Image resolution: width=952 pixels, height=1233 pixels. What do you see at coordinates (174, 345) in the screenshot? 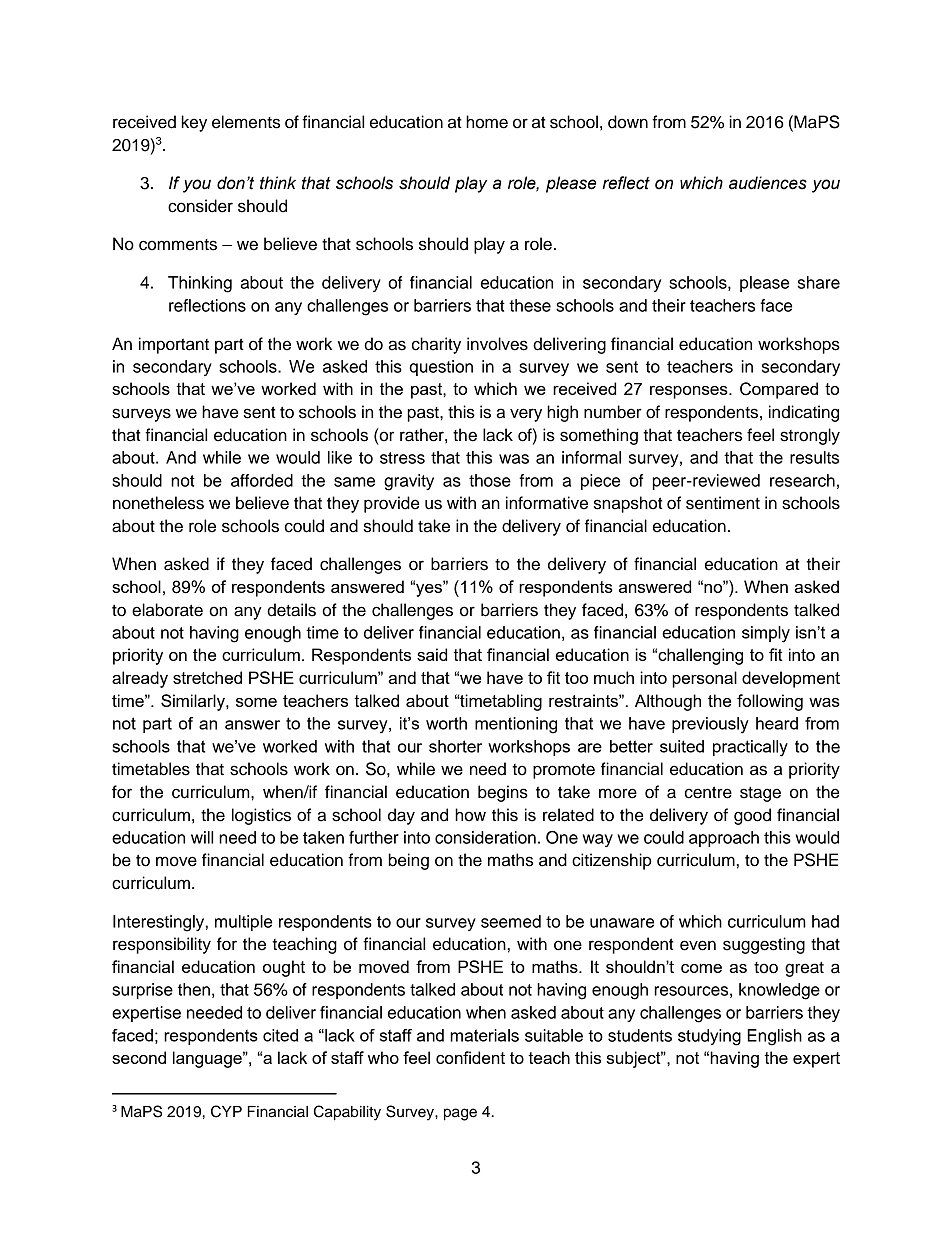
I see `important` at bounding box center [174, 345].
